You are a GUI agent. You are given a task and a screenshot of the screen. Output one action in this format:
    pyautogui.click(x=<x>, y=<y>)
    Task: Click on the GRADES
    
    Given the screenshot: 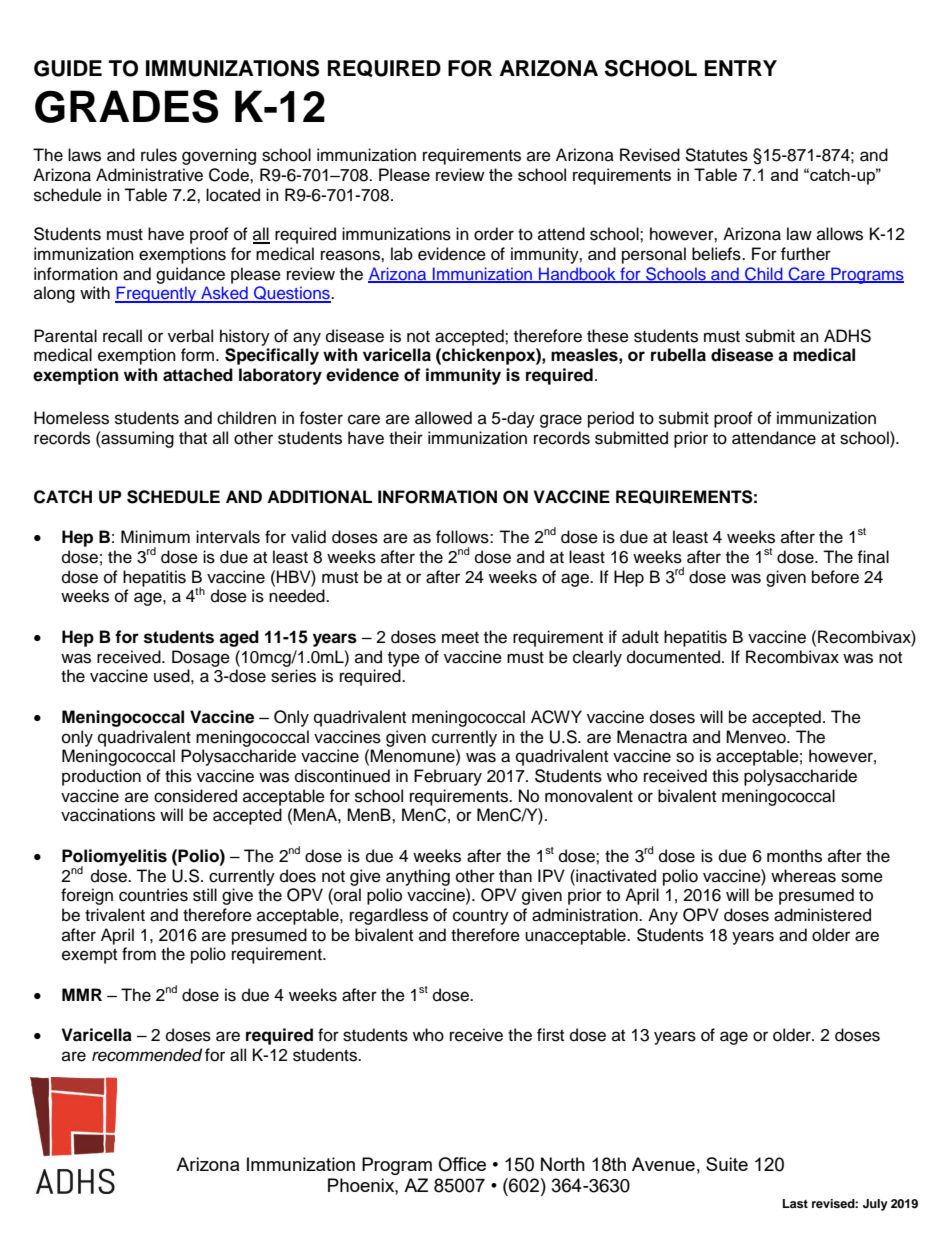 What is the action you would take?
    pyautogui.click(x=126, y=106)
